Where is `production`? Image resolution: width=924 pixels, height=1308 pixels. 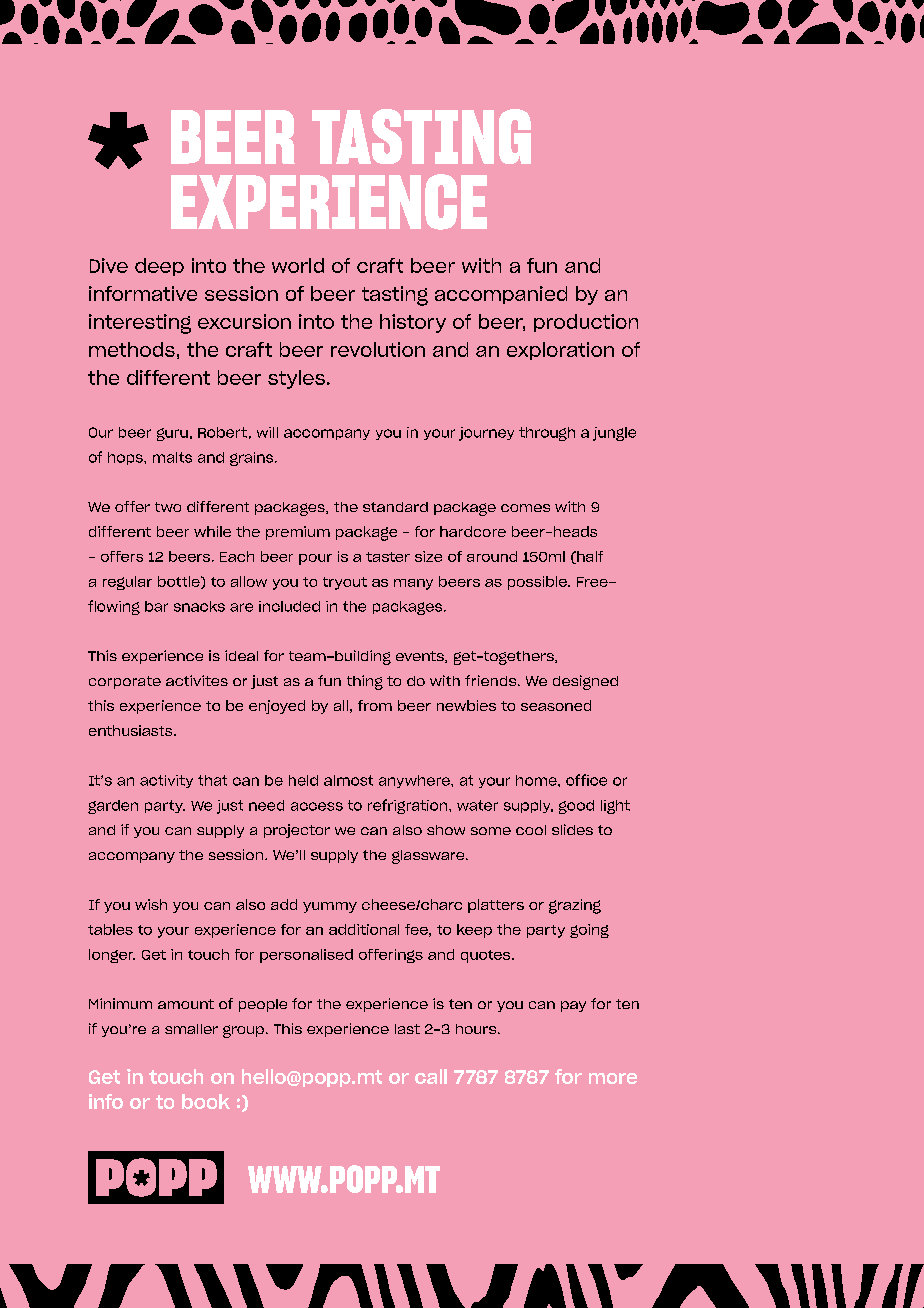 production is located at coordinates (586, 323).
